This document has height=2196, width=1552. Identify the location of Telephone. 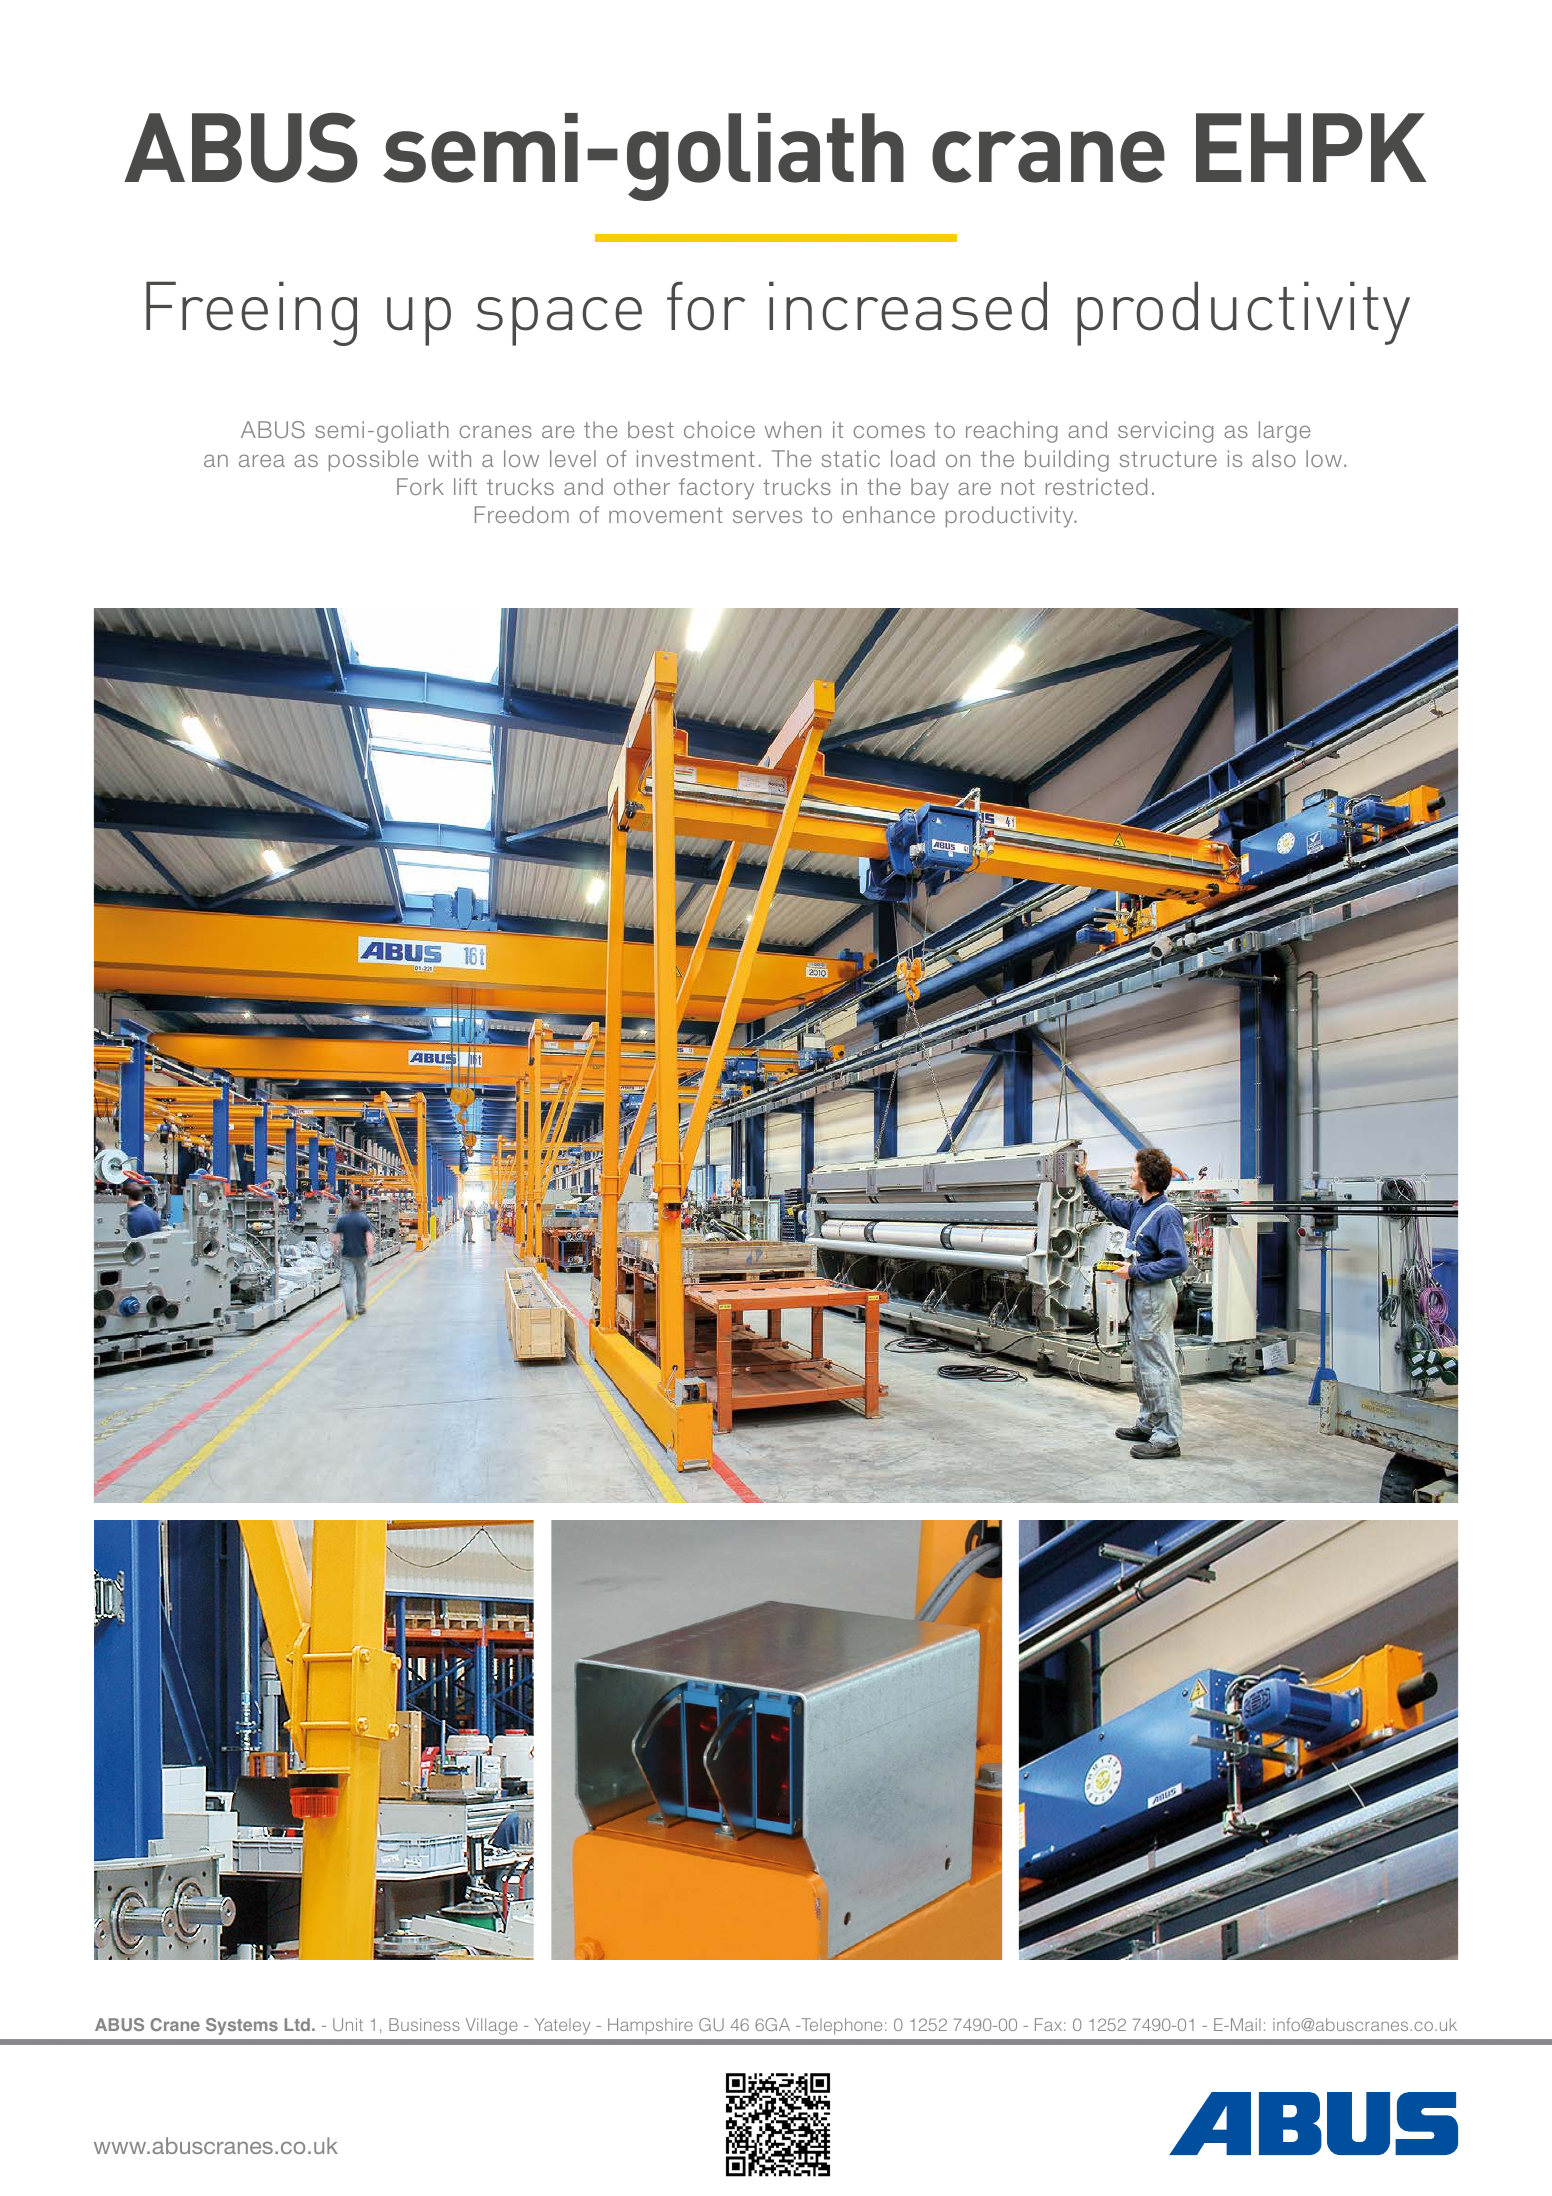
(840, 2026).
